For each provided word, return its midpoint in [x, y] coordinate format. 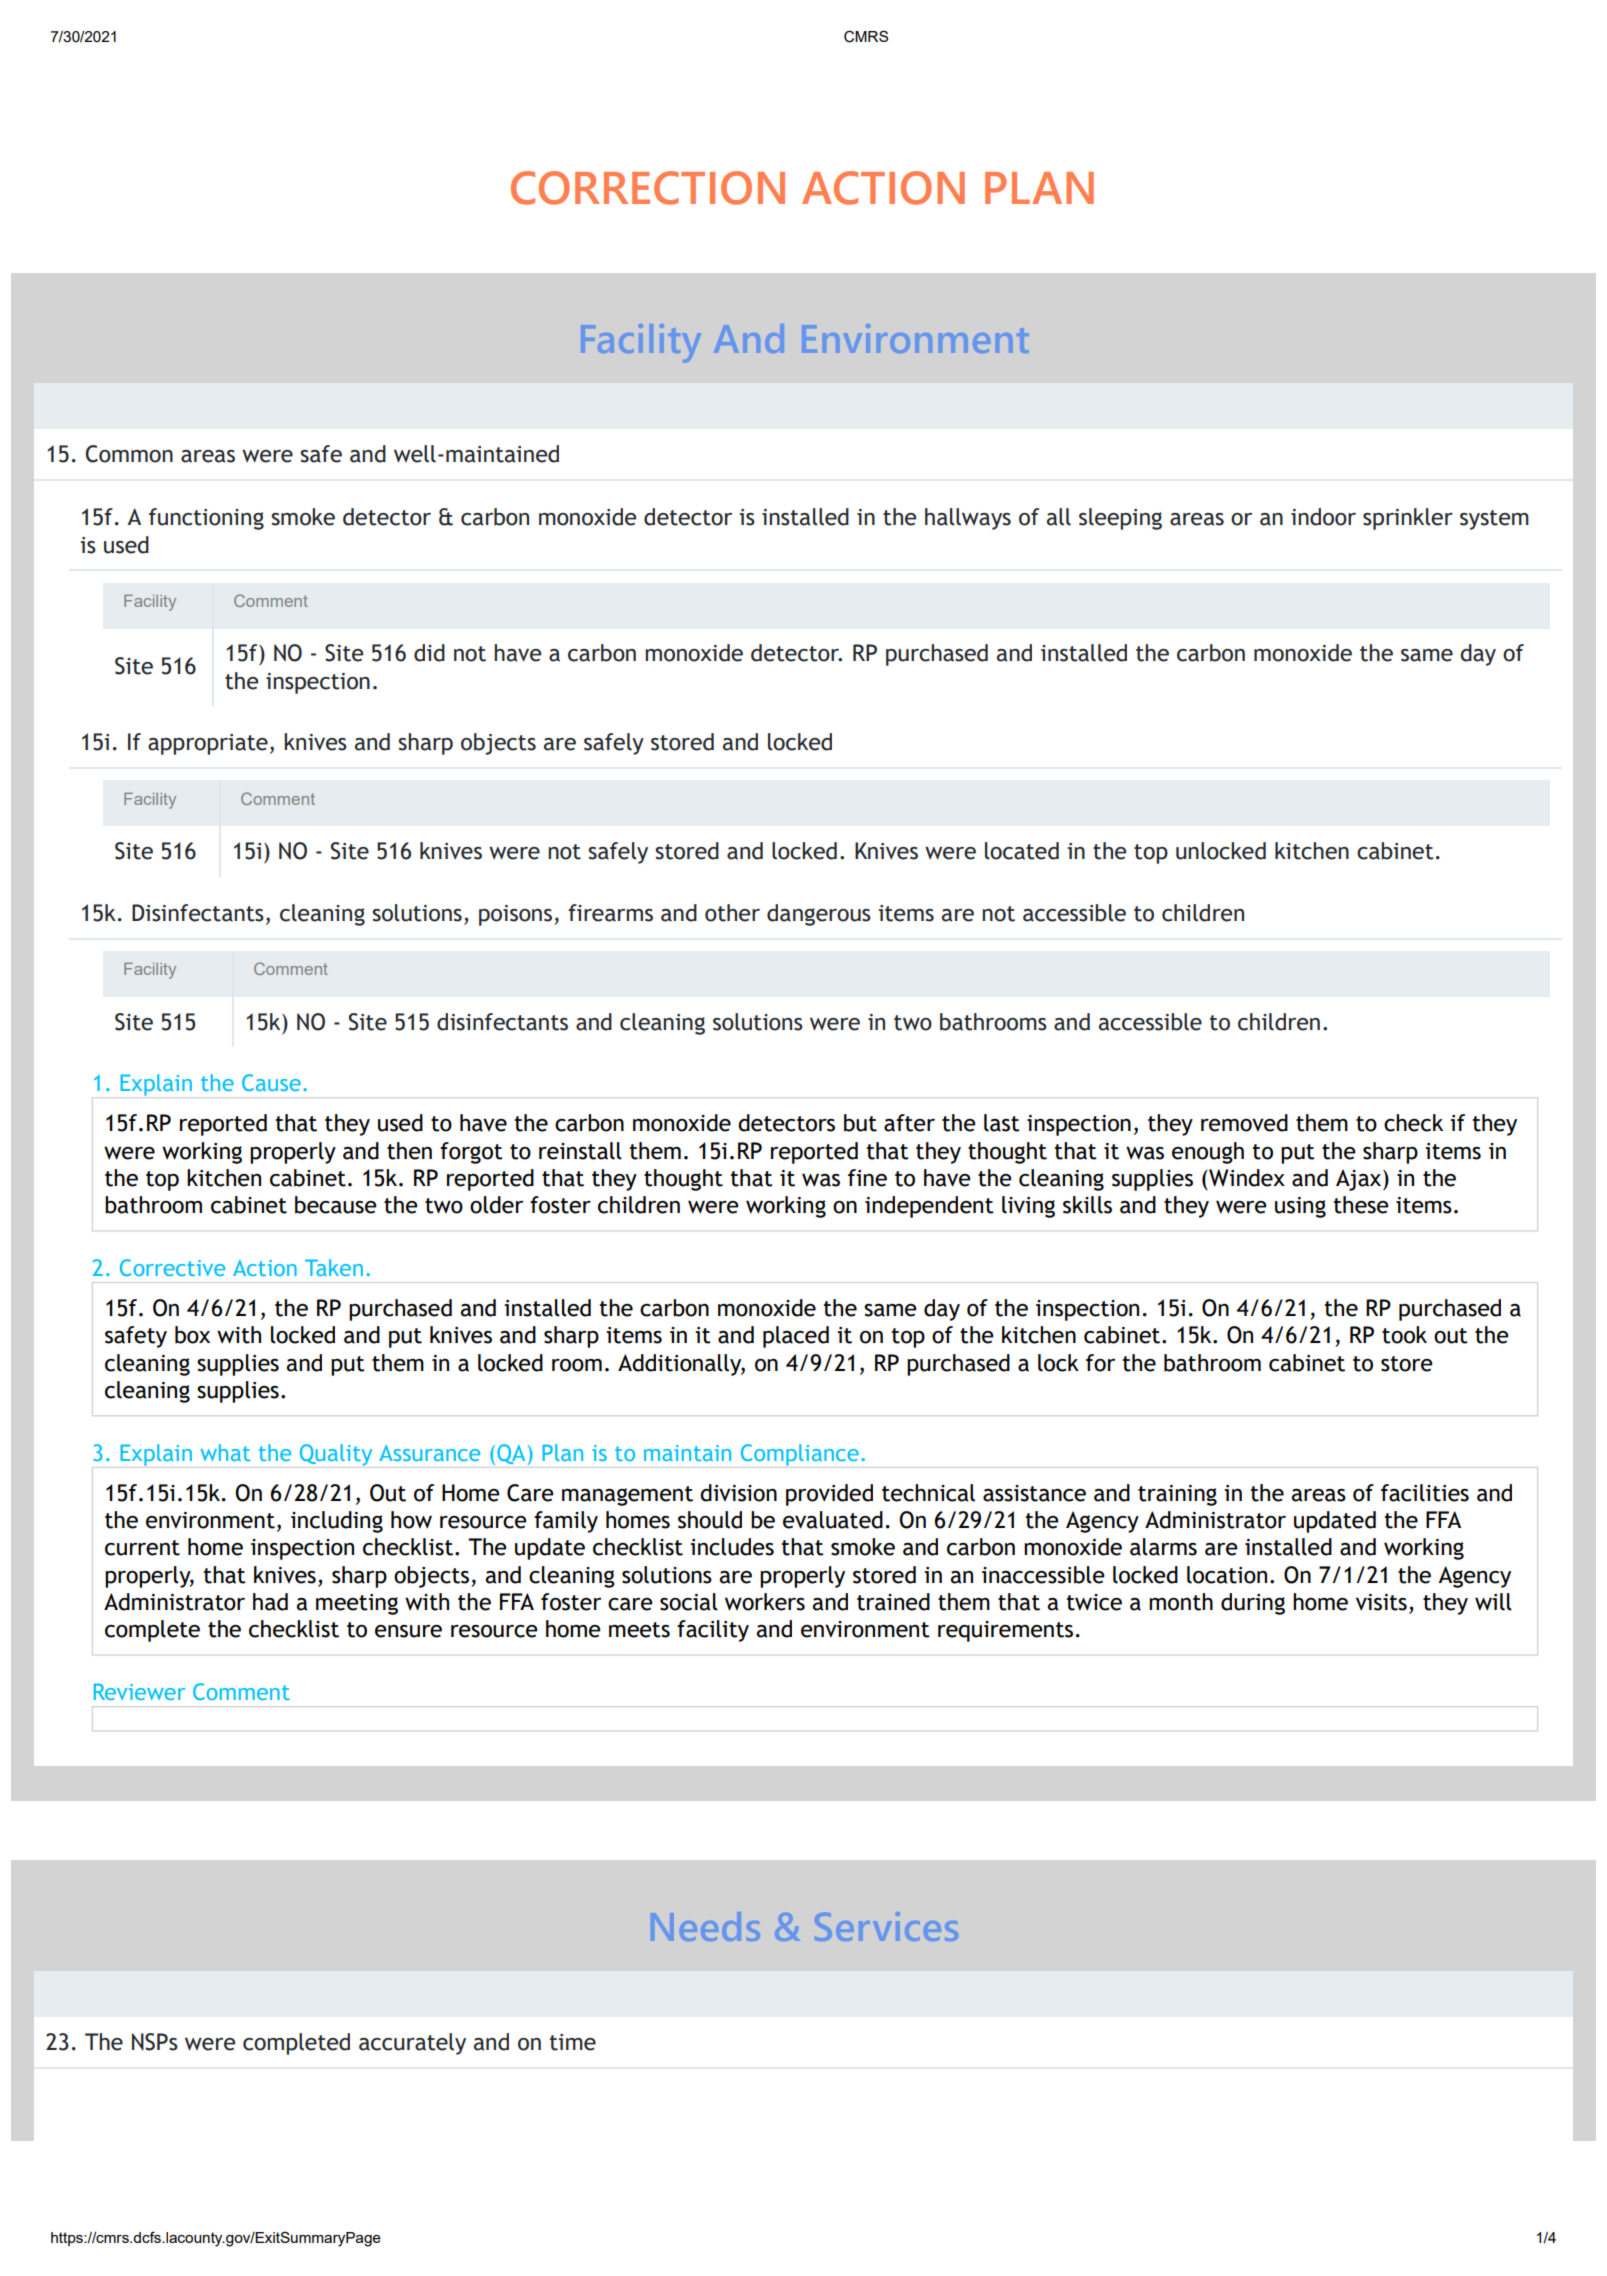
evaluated [833, 1520]
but [860, 1123]
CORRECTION [648, 188]
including [337, 1522]
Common [129, 454]
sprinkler [1408, 519]
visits [1381, 1602]
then [409, 1151]
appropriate [208, 744]
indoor [1323, 517]
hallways [968, 519]
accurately [412, 2044]
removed [1244, 1123]
